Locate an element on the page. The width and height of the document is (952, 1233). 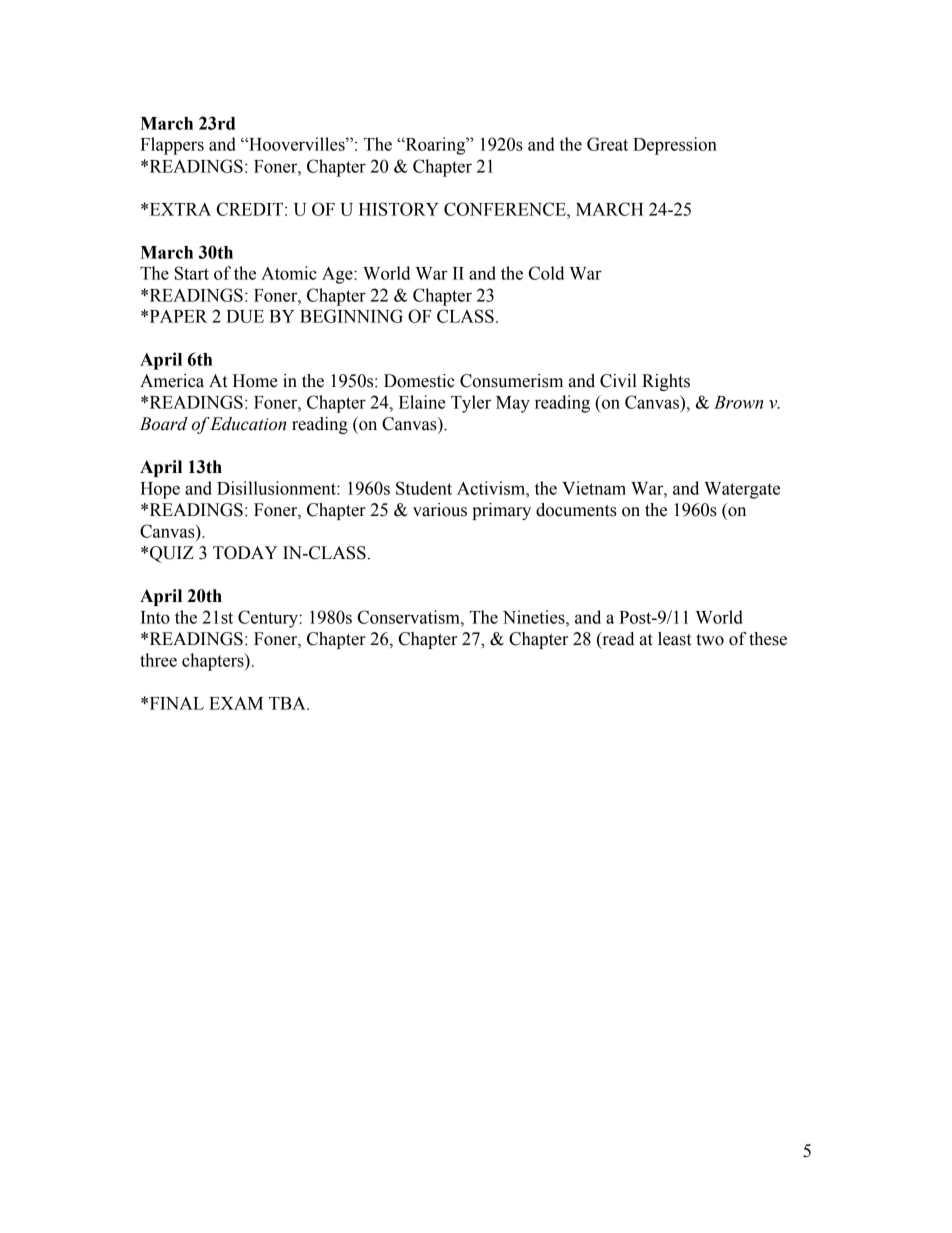
Depression is located at coordinates (675, 146).
